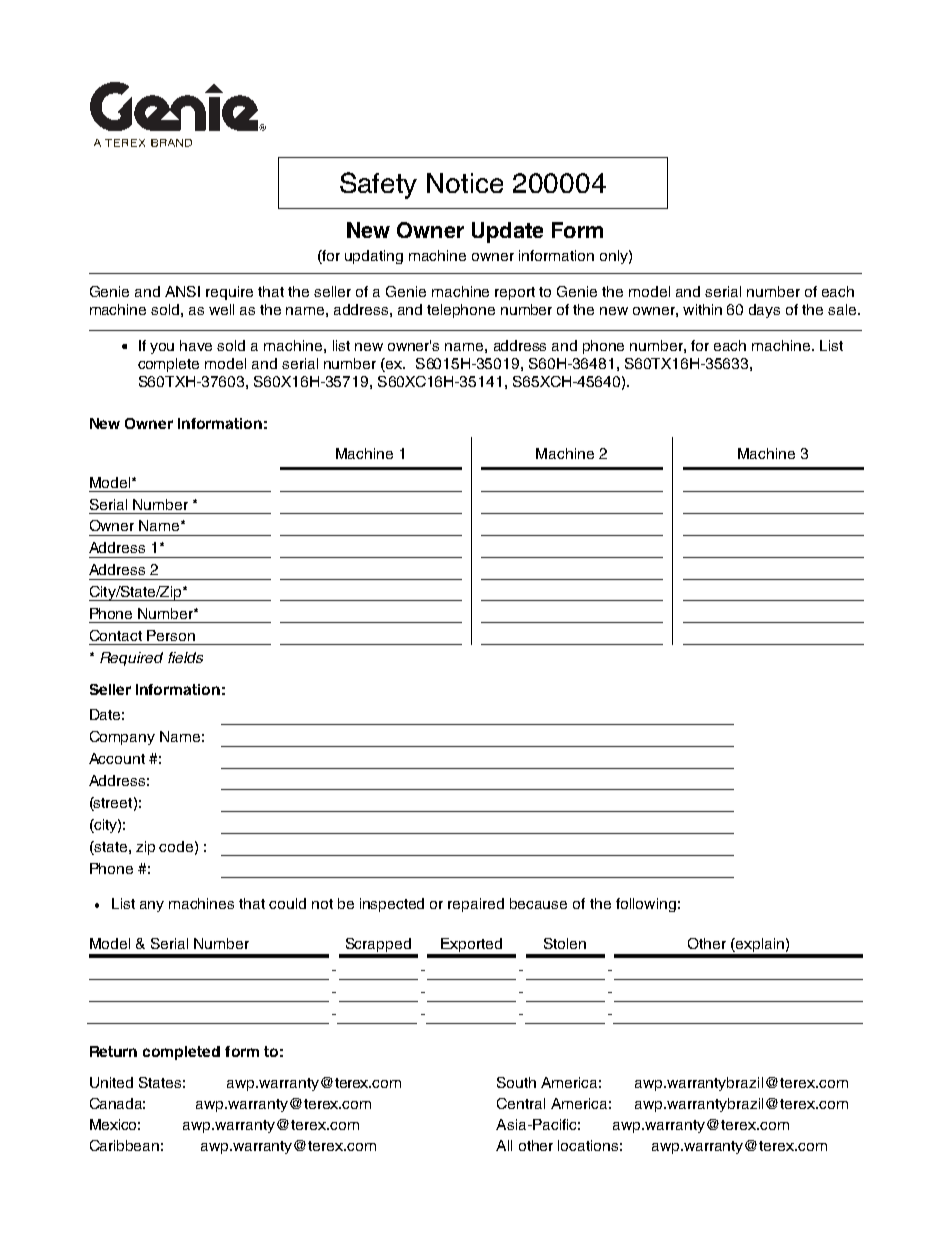 The height and width of the image is (1233, 952). What do you see at coordinates (476, 905) in the image?
I see `repaired` at bounding box center [476, 905].
